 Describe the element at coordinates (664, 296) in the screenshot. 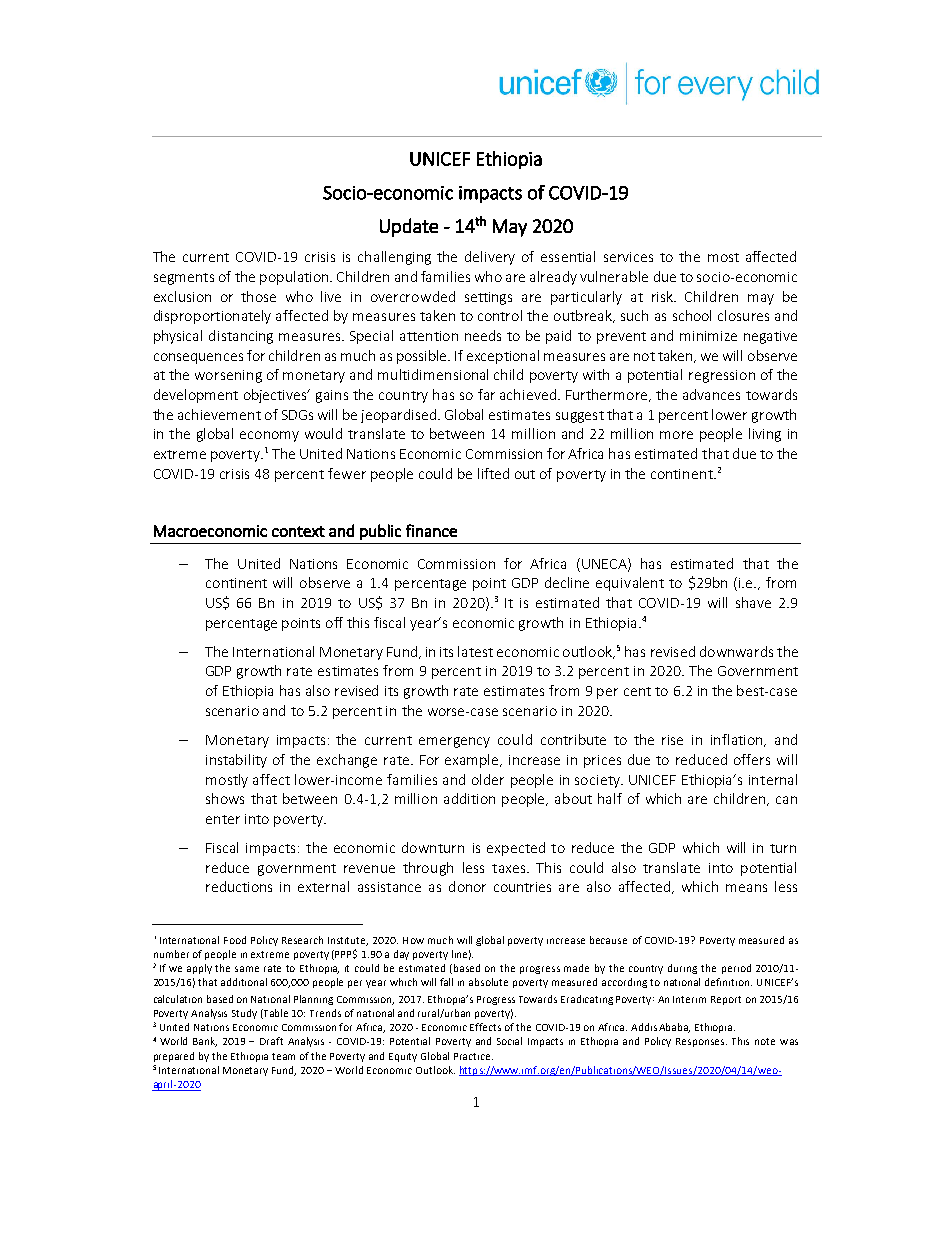

I see `risk` at that location.
